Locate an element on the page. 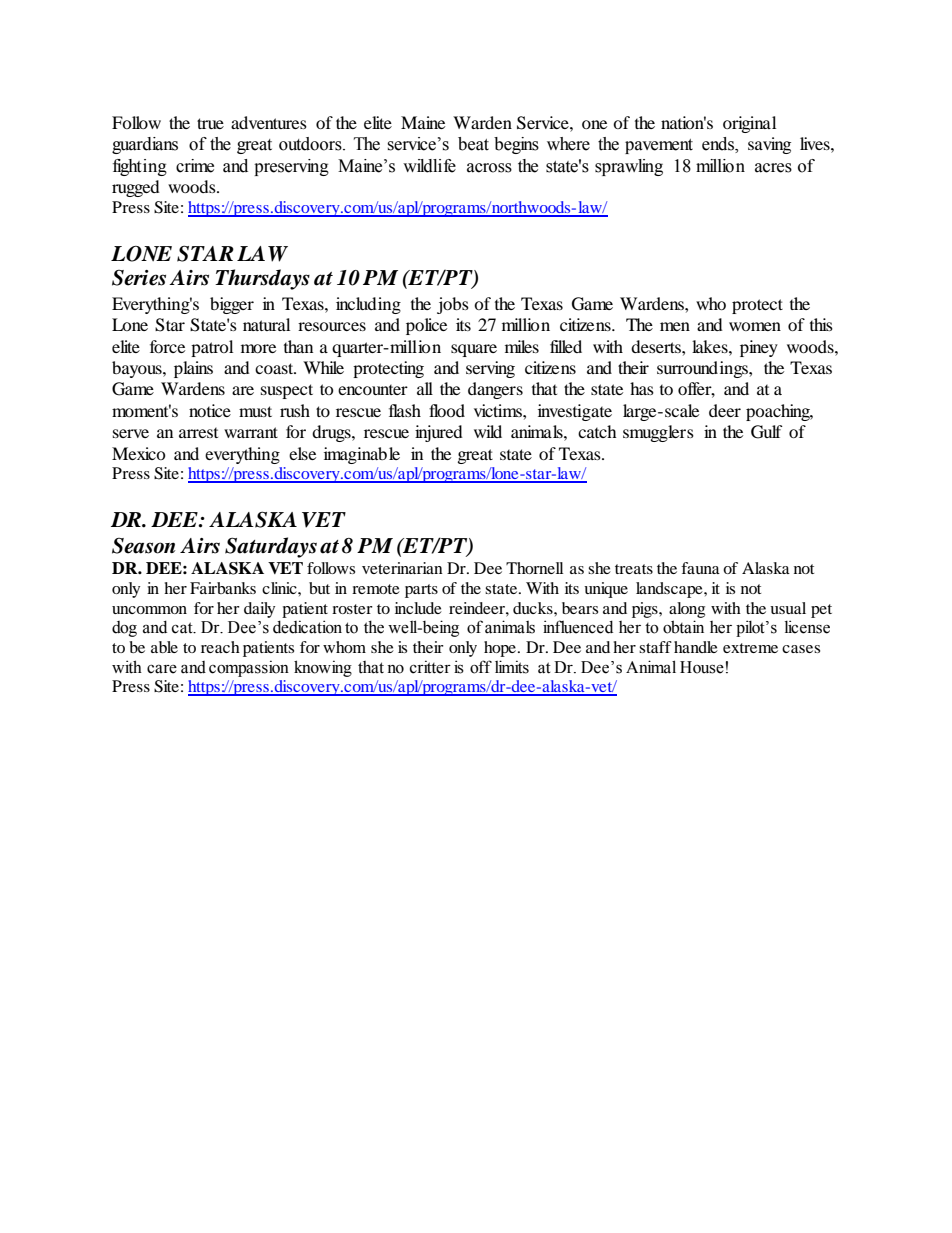 The image size is (952, 1233). reach is located at coordinates (220, 647).
